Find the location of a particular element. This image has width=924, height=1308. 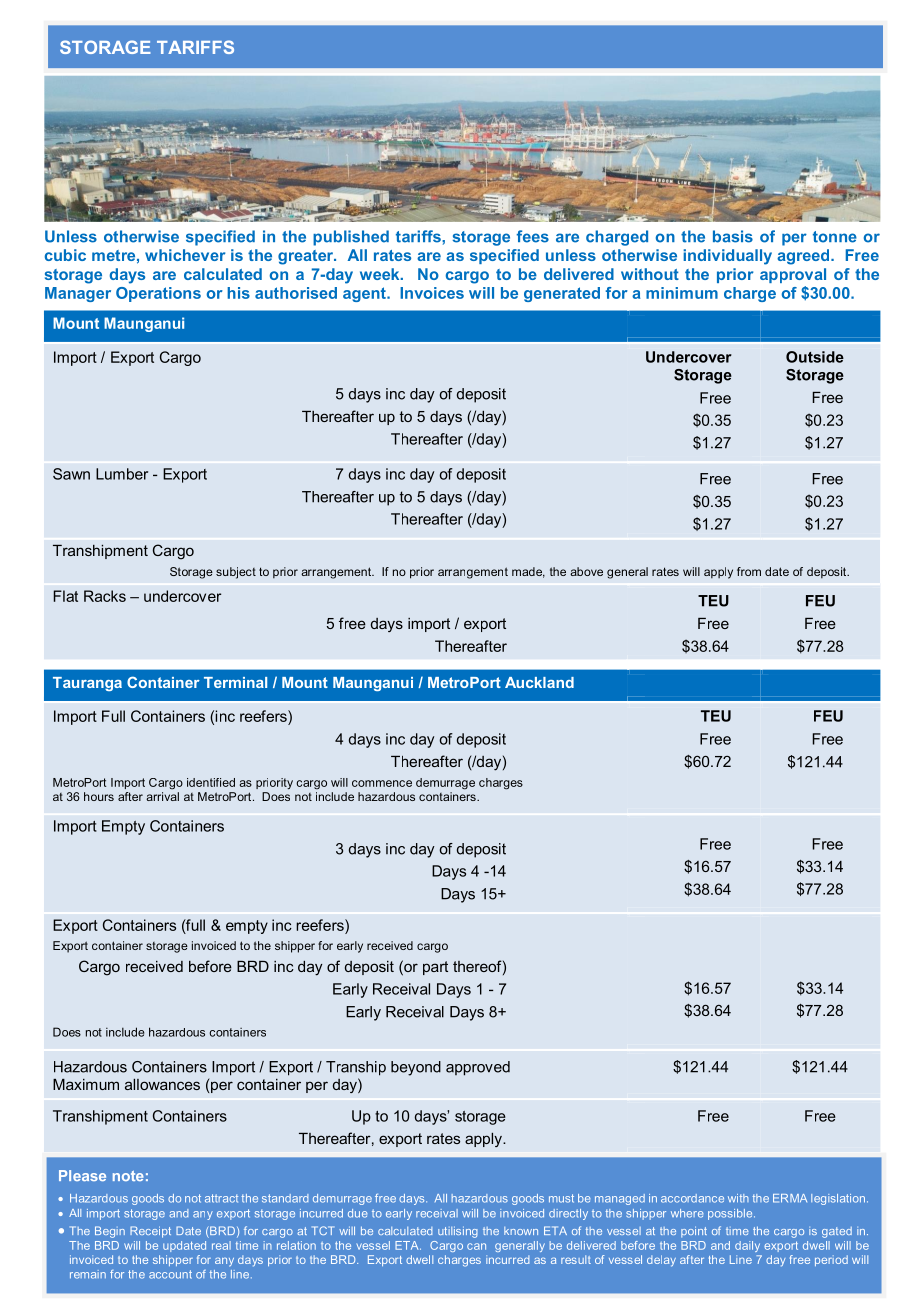

Receipt is located at coordinates (150, 1232).
